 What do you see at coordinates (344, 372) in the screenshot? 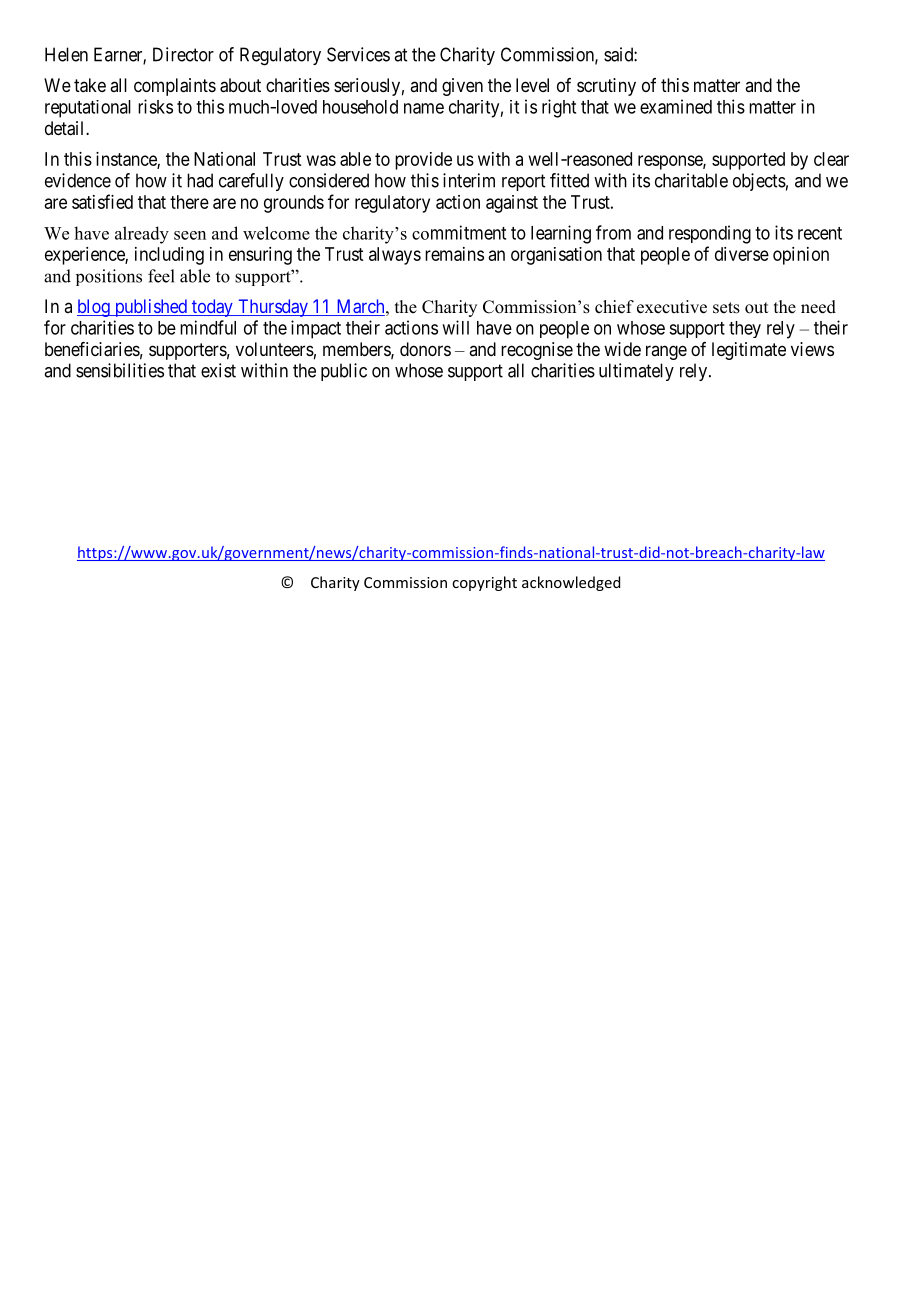
I see `public` at bounding box center [344, 372].
